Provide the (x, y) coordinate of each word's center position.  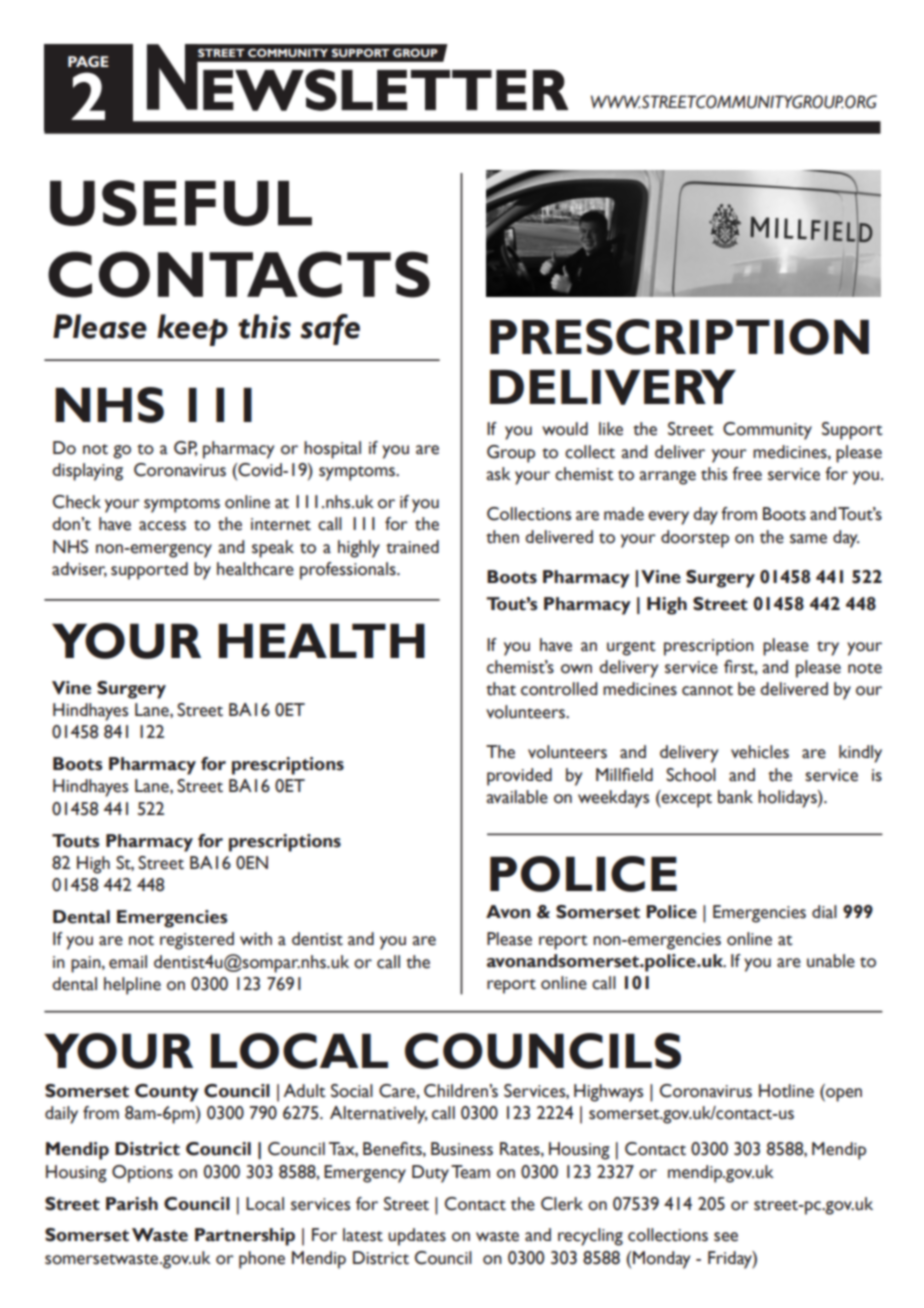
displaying (87, 472)
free (747, 474)
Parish (132, 1204)
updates (417, 1237)
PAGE (88, 62)
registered (197, 941)
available (517, 797)
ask (498, 474)
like (611, 429)
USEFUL (181, 203)
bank (735, 797)
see (726, 1237)
